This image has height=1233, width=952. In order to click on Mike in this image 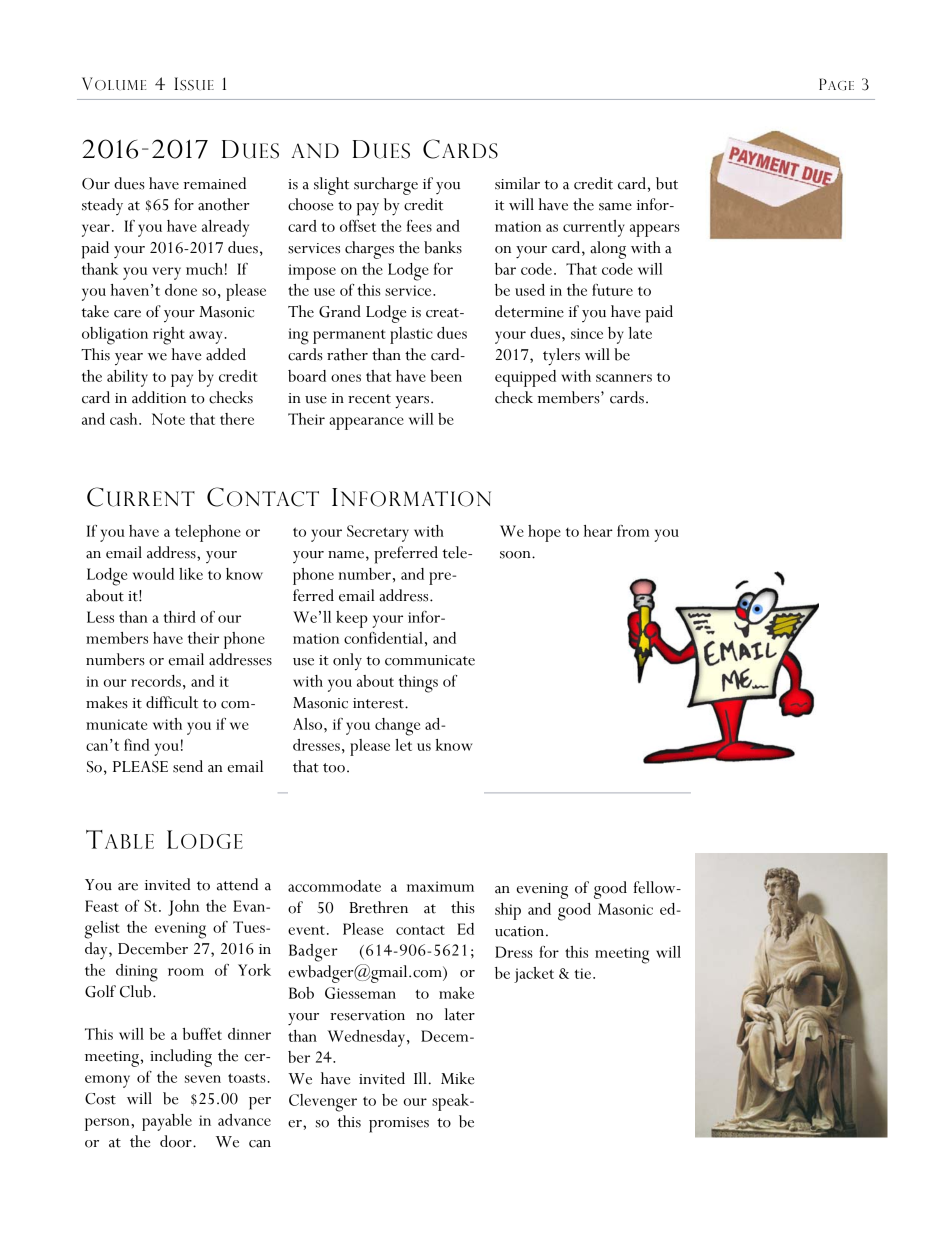, I will do `click(457, 1078)`.
